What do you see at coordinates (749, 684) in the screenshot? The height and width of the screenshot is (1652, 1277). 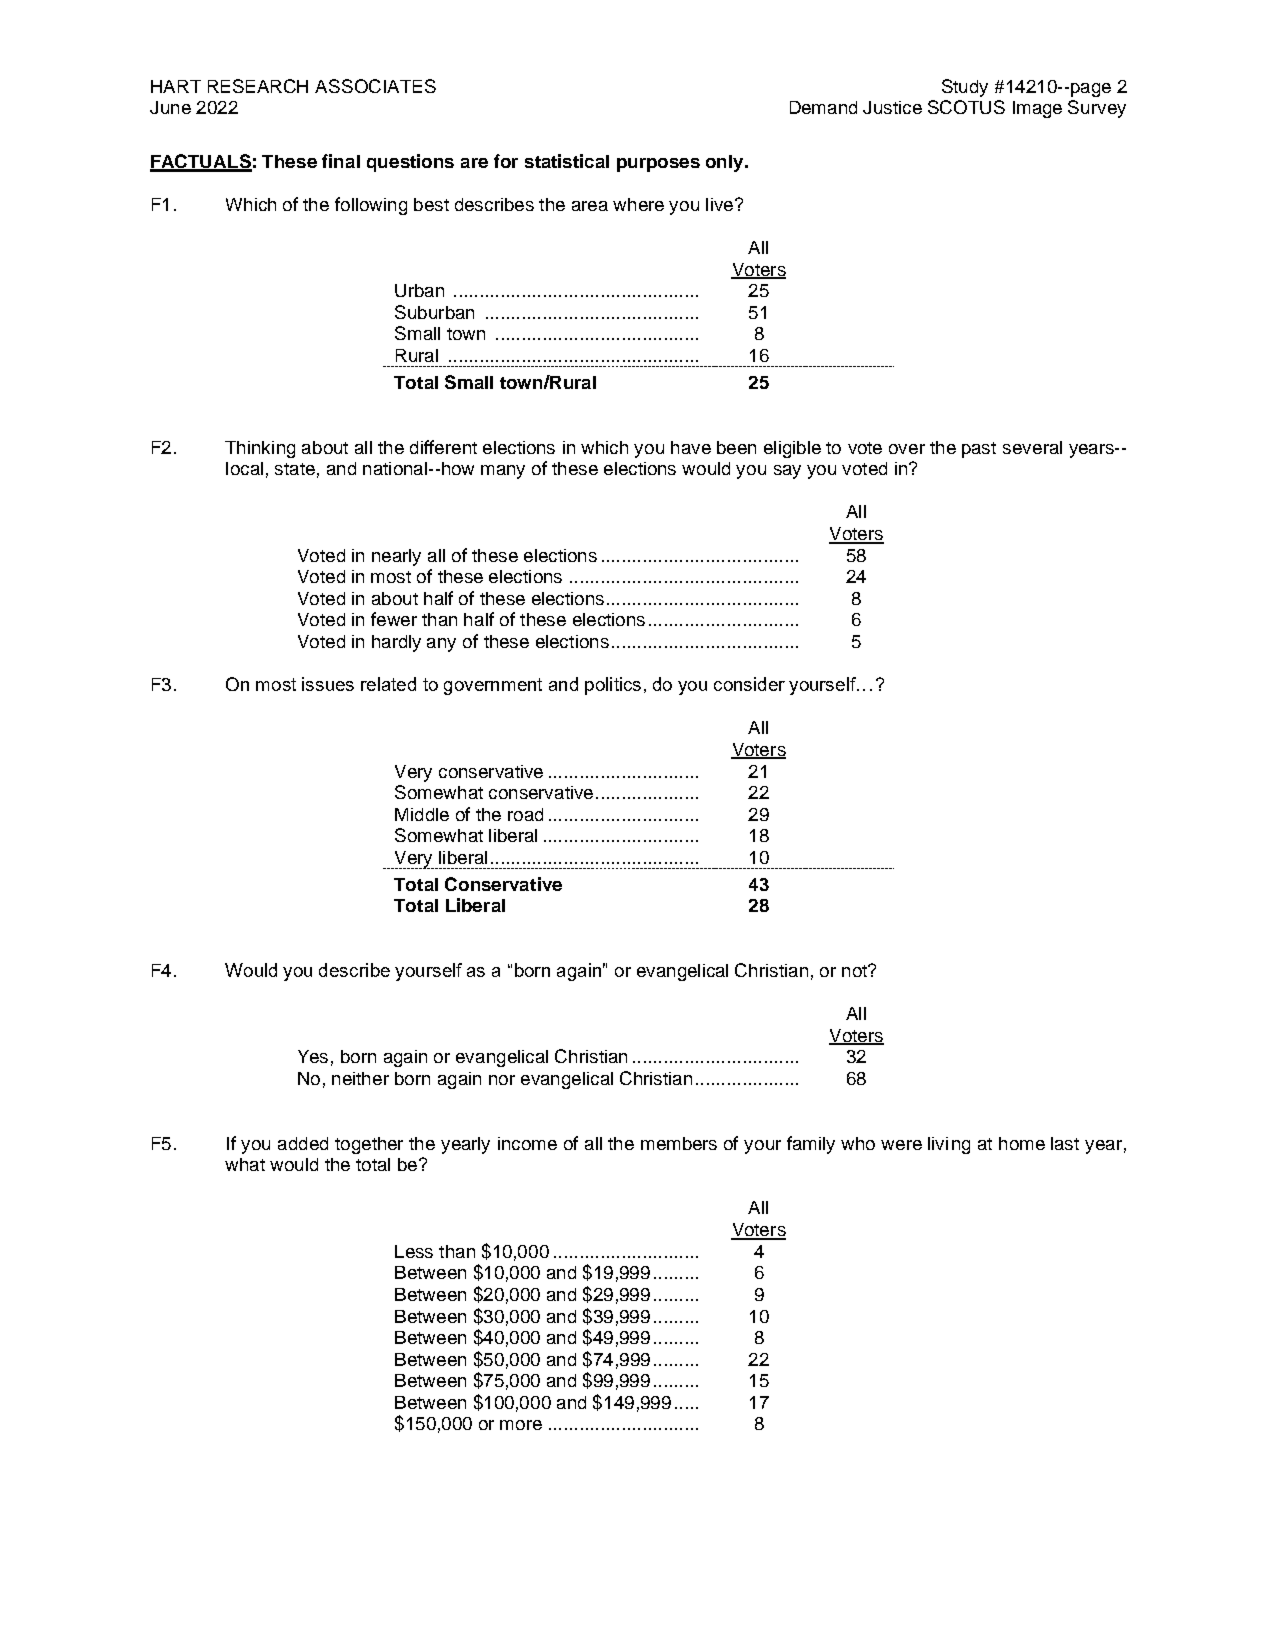 I see `consider` at bounding box center [749, 684].
